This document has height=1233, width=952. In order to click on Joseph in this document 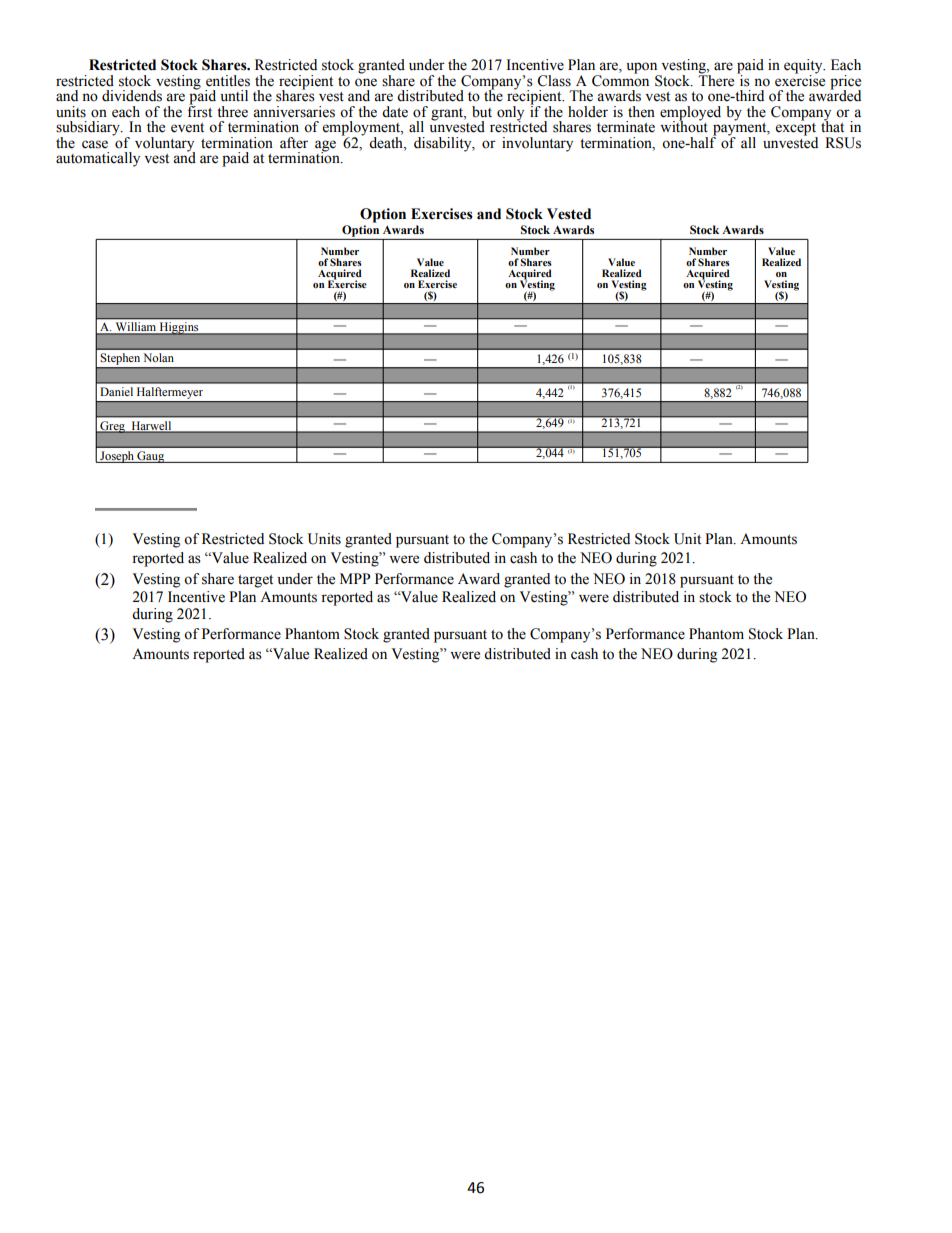, I will do `click(117, 457)`.
